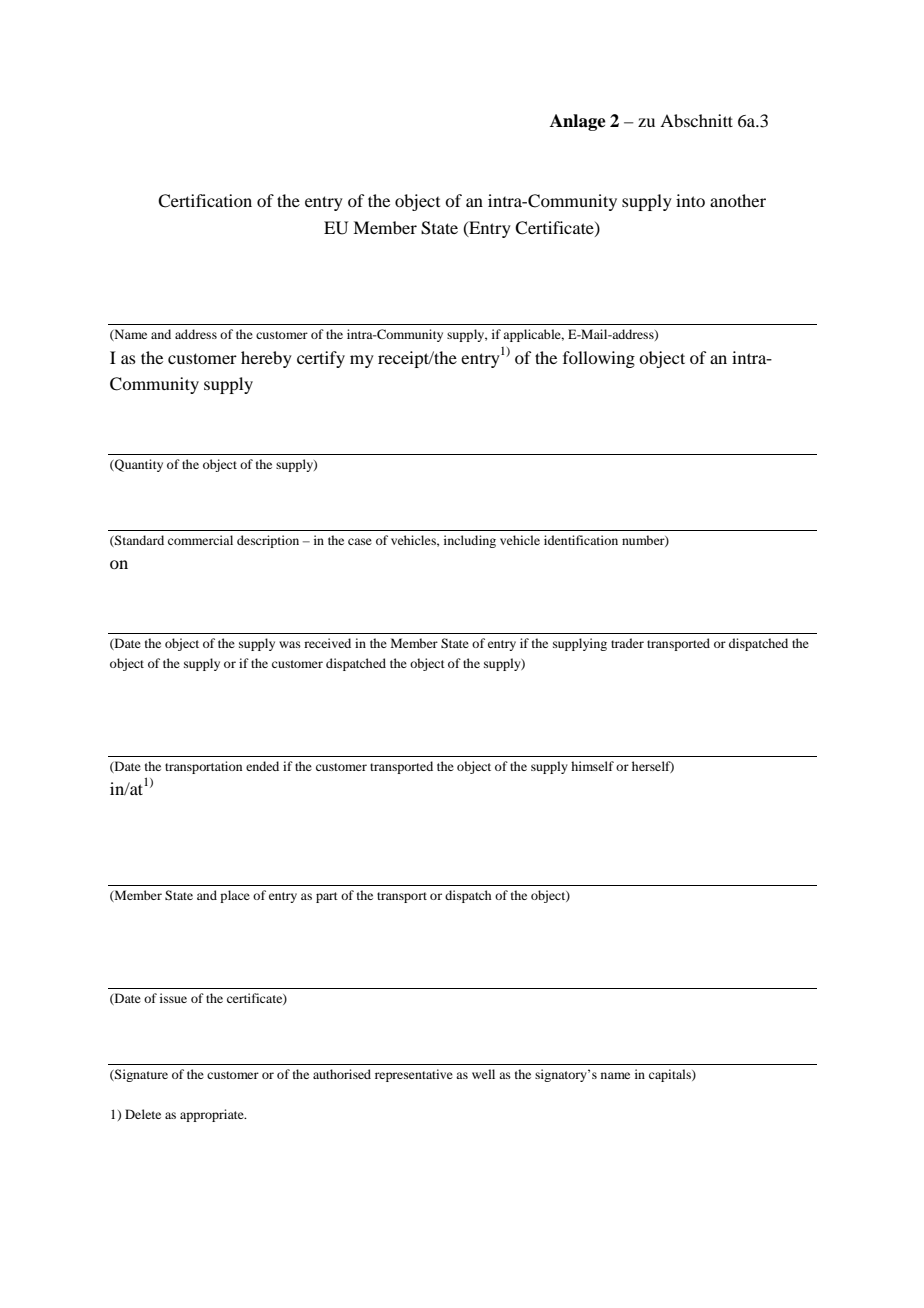  What do you see at coordinates (290, 644) in the image?
I see `was` at bounding box center [290, 644].
